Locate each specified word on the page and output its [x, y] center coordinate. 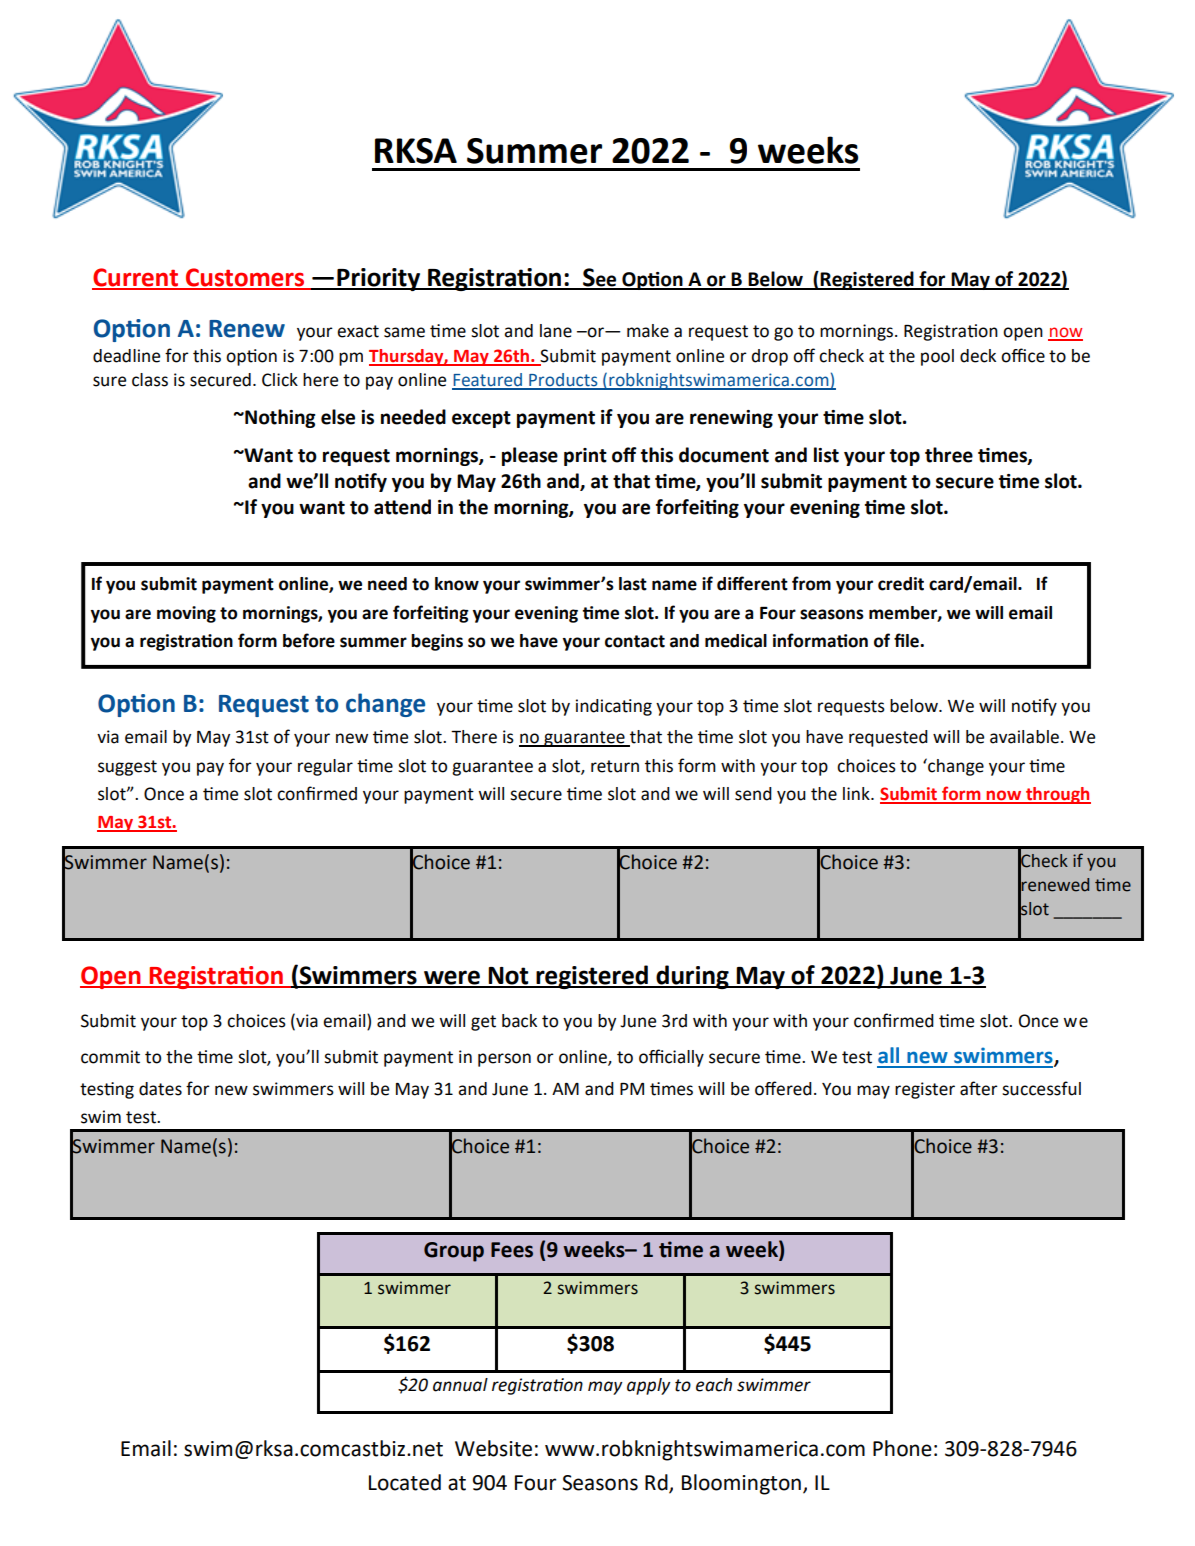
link [857, 793]
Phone [902, 1448]
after [979, 1088]
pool [937, 357]
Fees [512, 1250]
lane [556, 331]
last [633, 584]
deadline [126, 356]
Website [493, 1448]
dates [160, 1089]
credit [901, 584]
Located [405, 1482]
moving [186, 614]
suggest [127, 768]
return [615, 766]
